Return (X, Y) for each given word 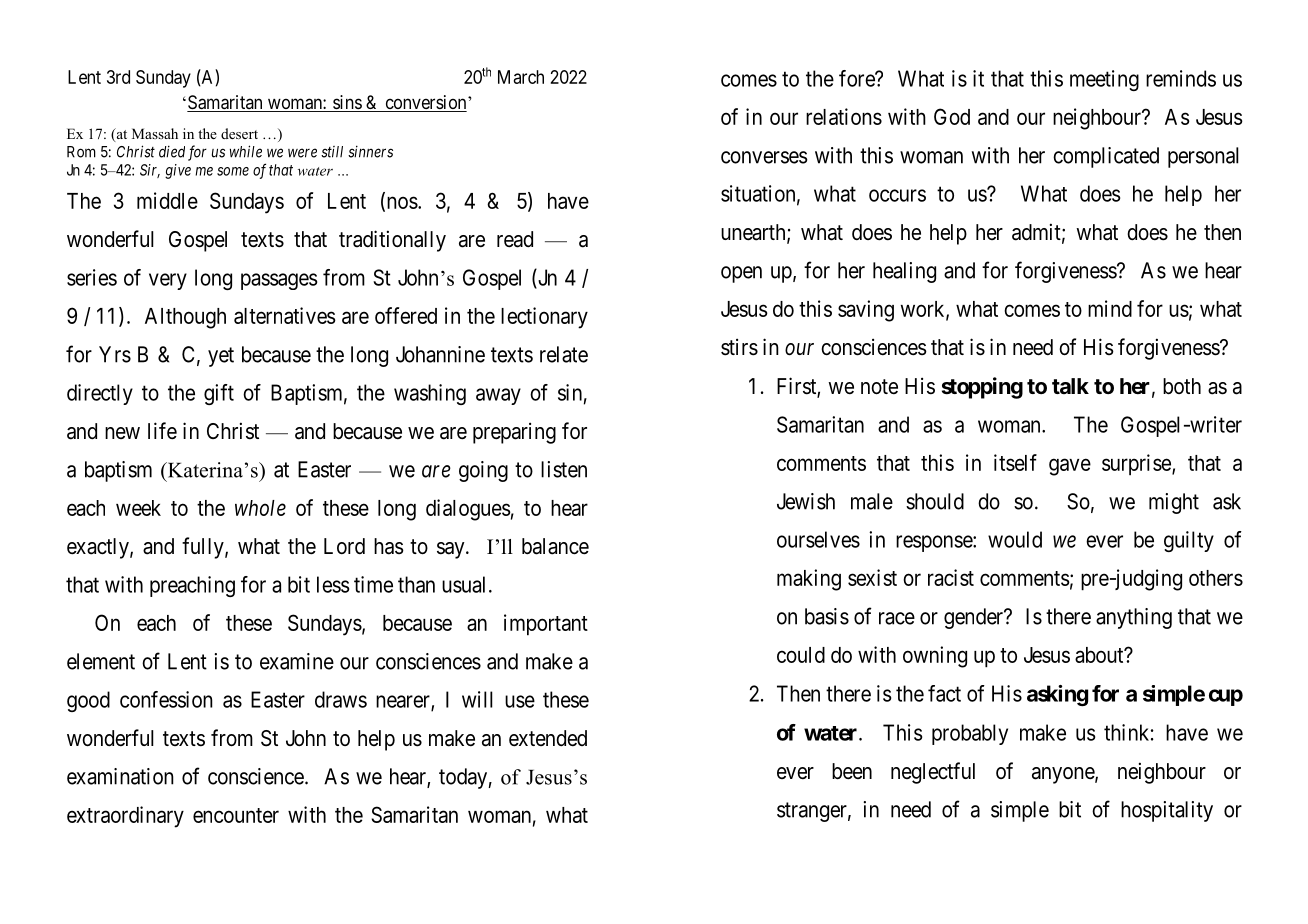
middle (167, 200)
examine (297, 661)
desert (239, 133)
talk (1070, 386)
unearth (754, 233)
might (1174, 503)
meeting (1104, 80)
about (1100, 655)
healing (904, 272)
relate (564, 354)
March (521, 77)
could (801, 655)
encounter (236, 815)
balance (555, 546)
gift (219, 394)
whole (260, 508)
